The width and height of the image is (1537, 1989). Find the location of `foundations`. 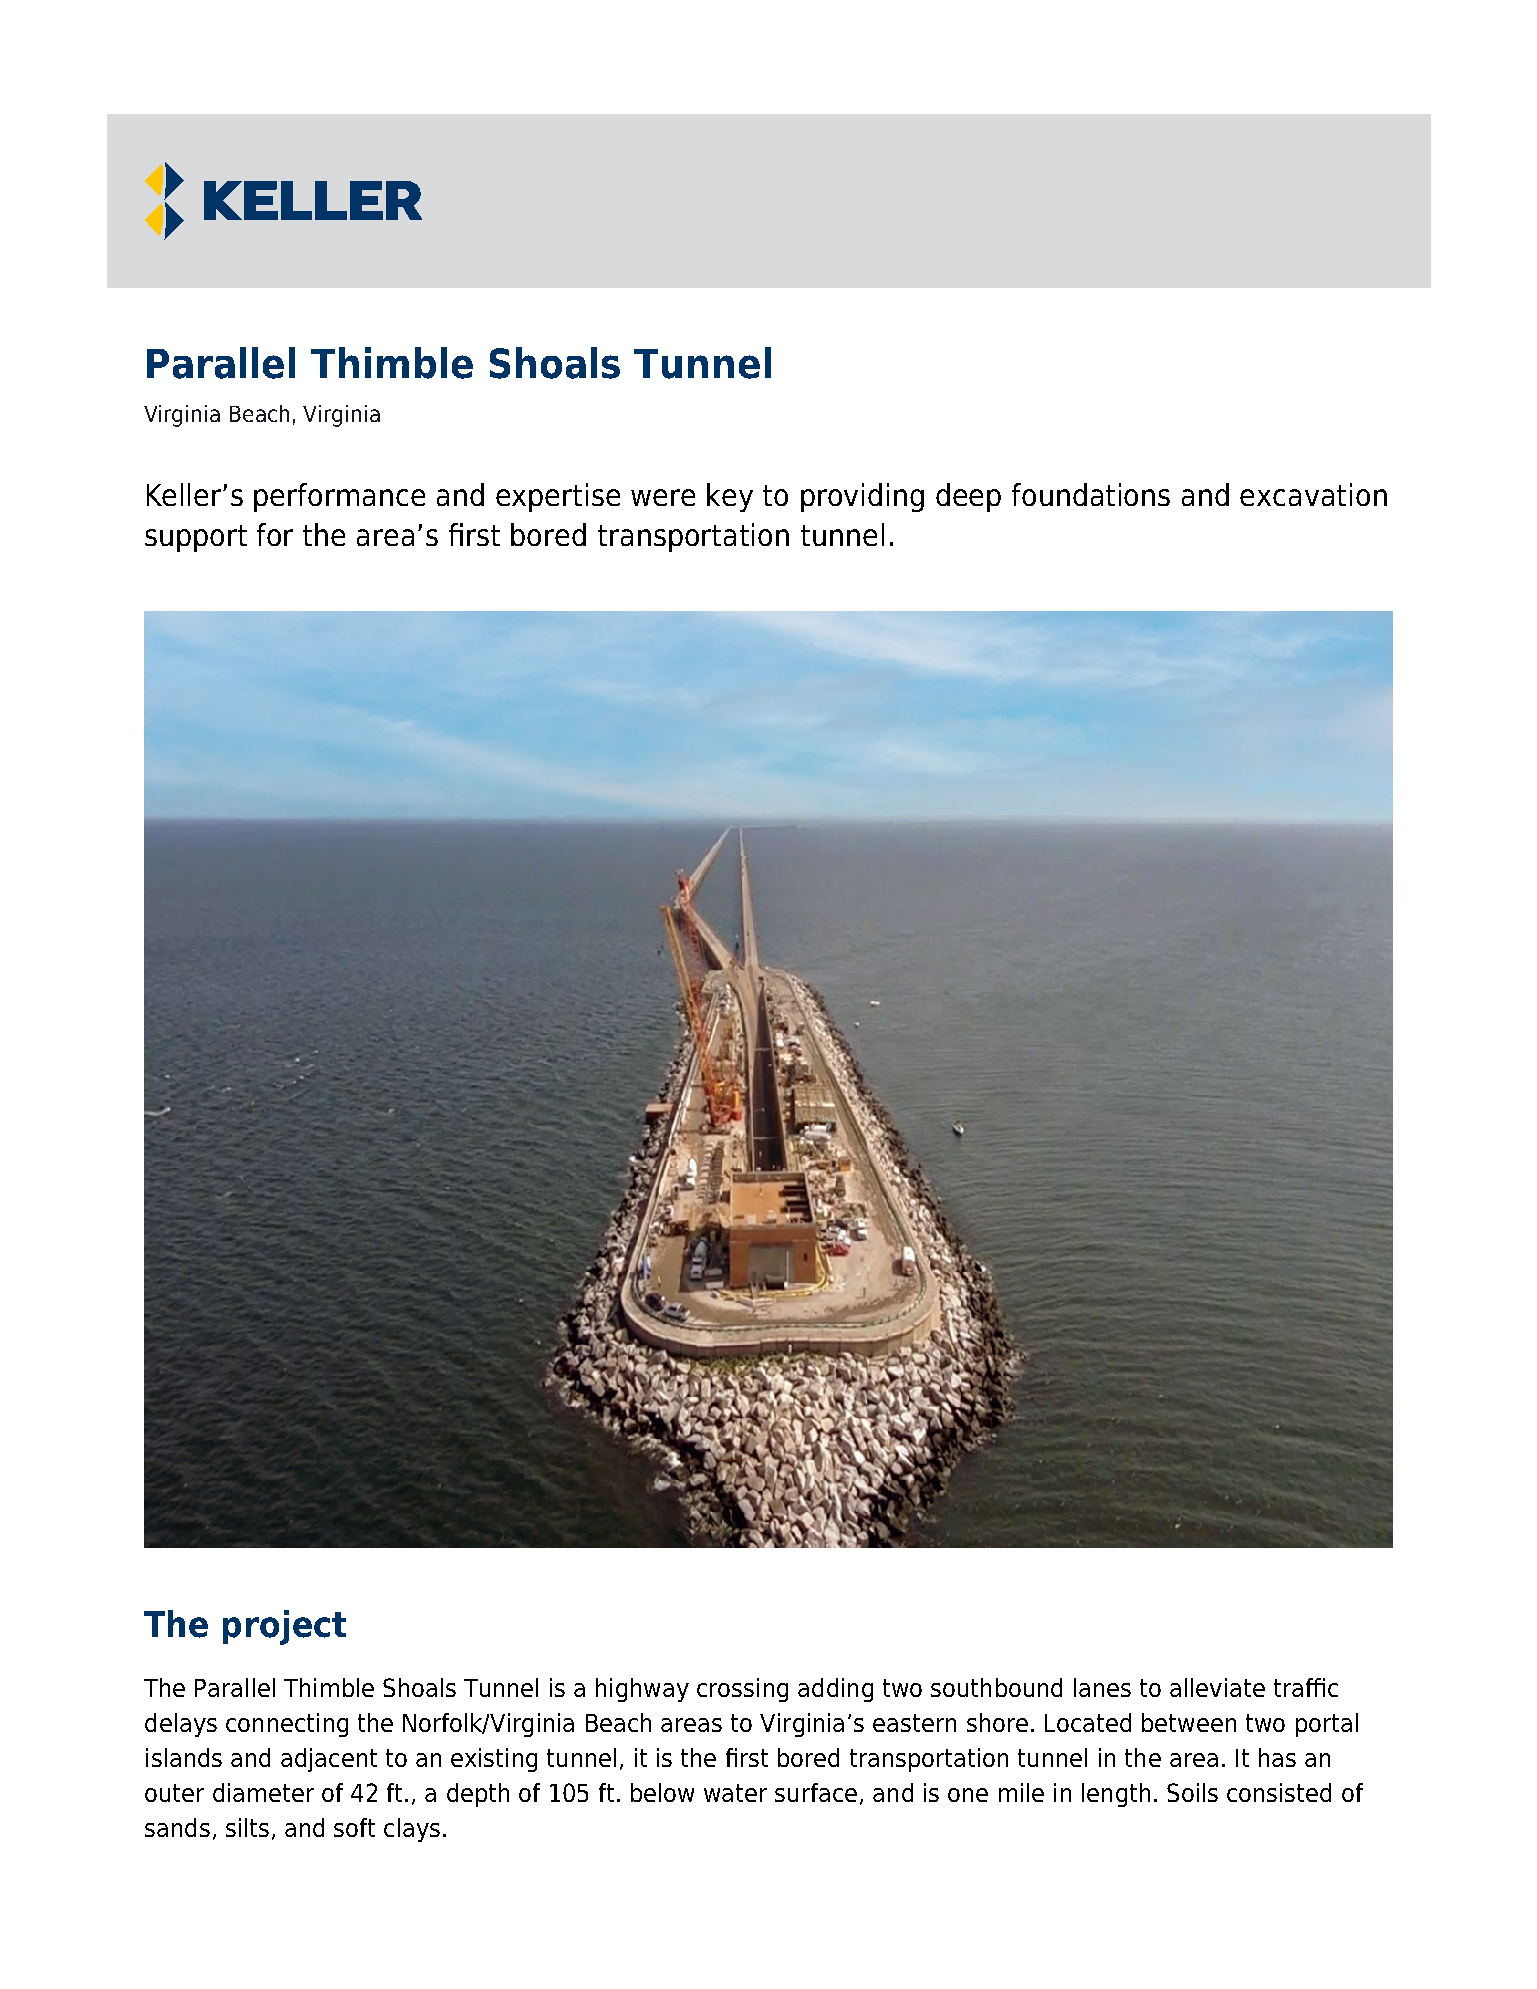

foundations is located at coordinates (1091, 494).
